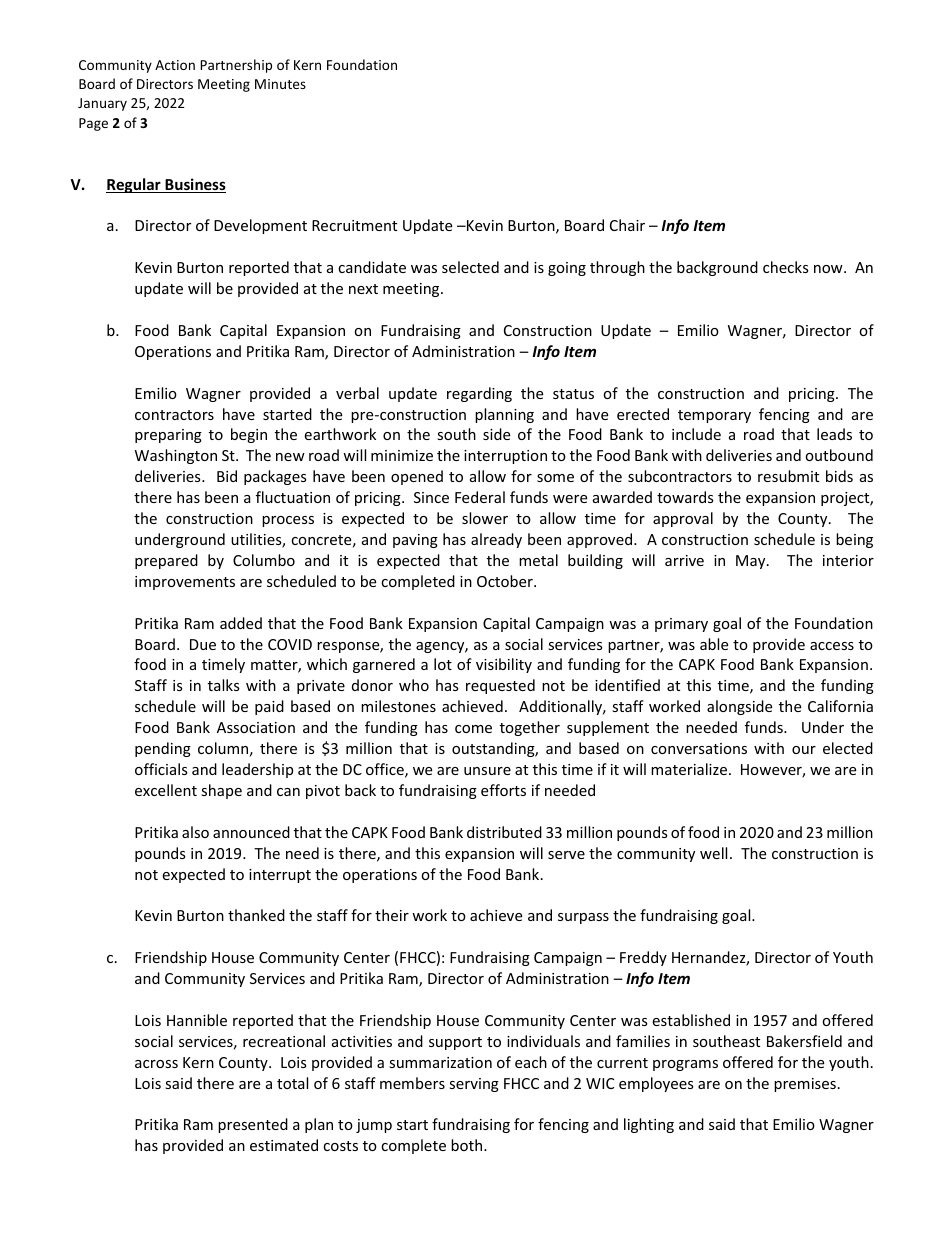 The image size is (952, 1233). What do you see at coordinates (627, 225) in the document?
I see `Chair` at bounding box center [627, 225].
